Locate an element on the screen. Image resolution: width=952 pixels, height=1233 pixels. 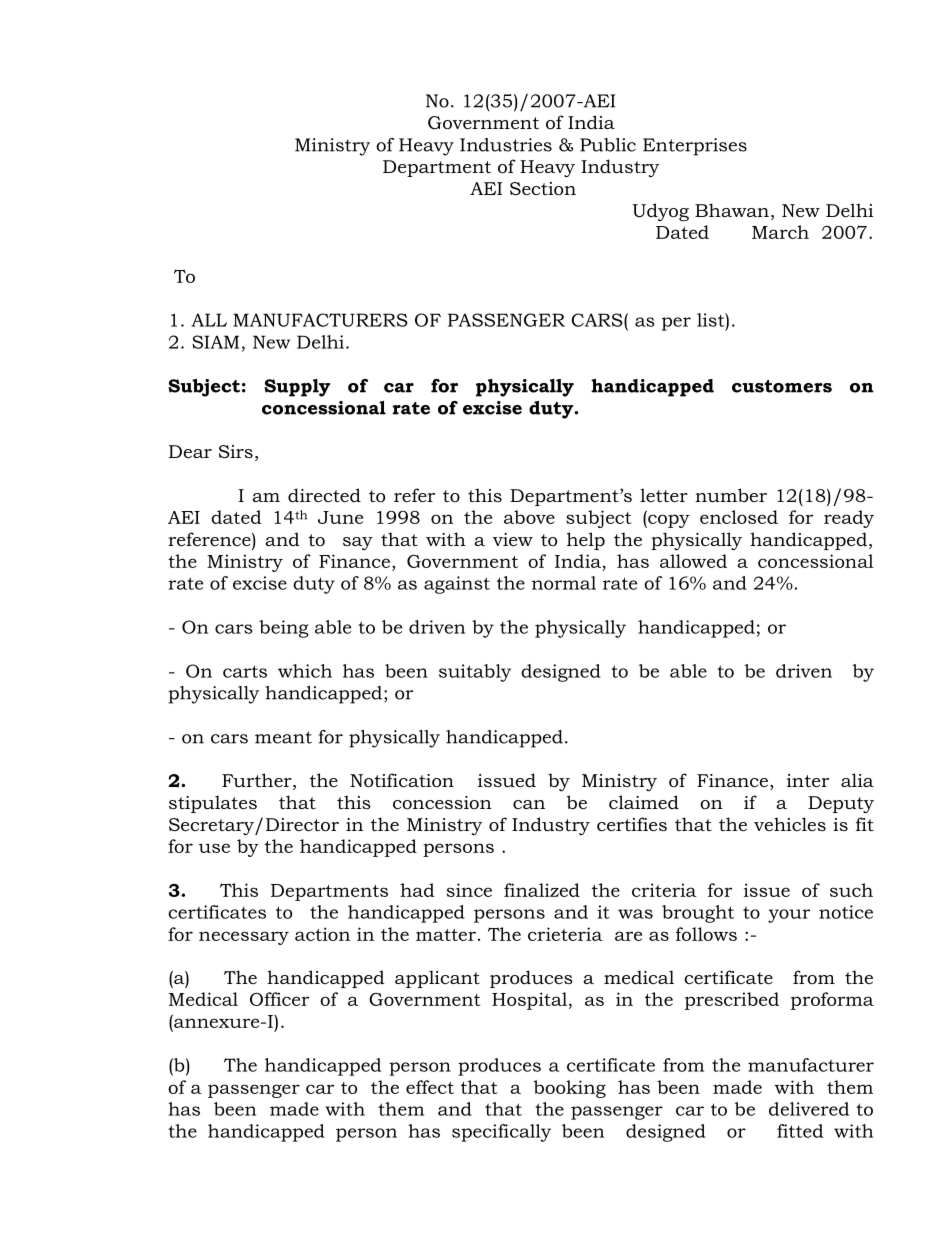
specifically is located at coordinates (501, 1133).
